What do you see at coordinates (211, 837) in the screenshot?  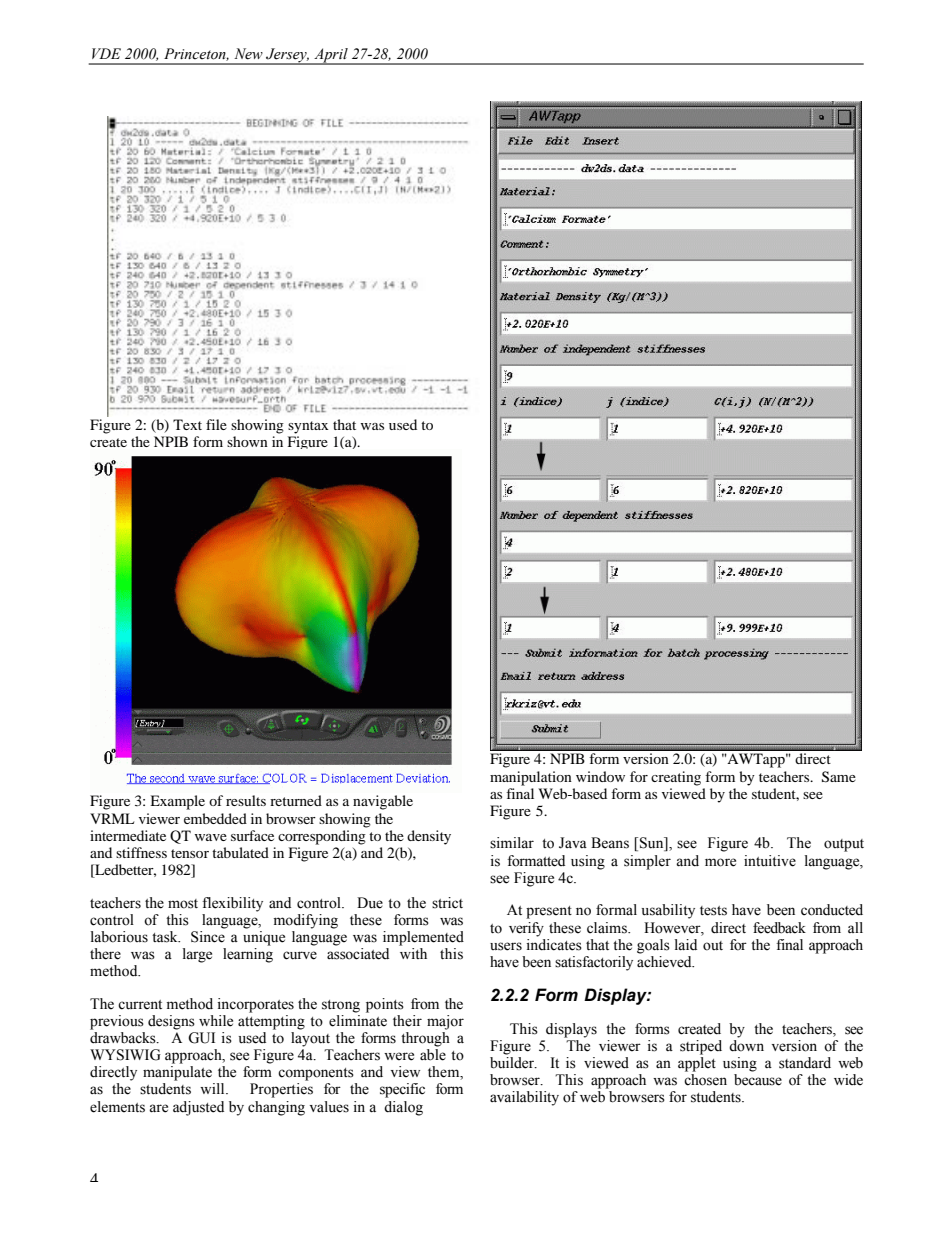 I see `wave` at bounding box center [211, 837].
